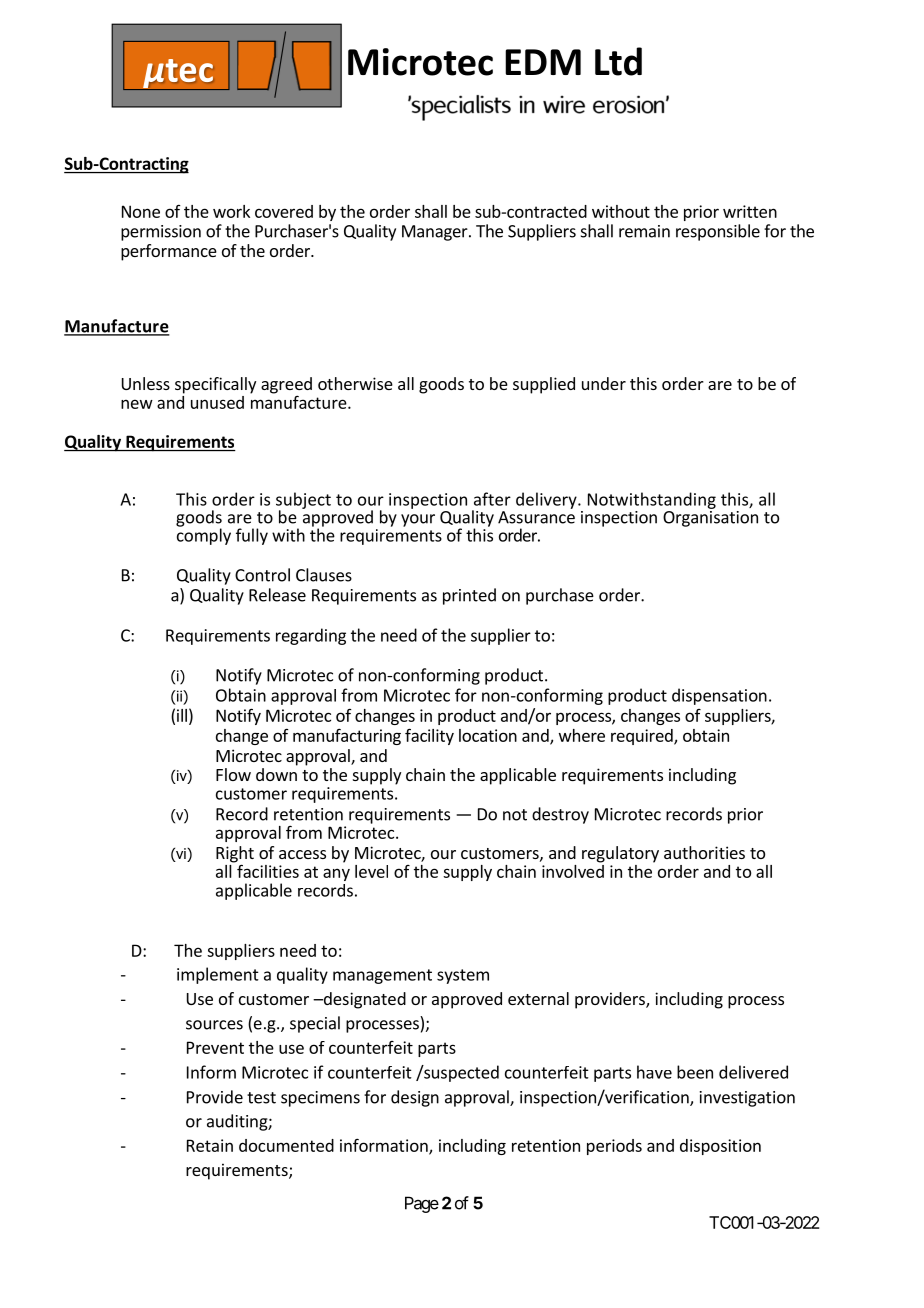 The image size is (924, 1308). Describe the element at coordinates (429, 736) in the image. I see `facility` at that location.
